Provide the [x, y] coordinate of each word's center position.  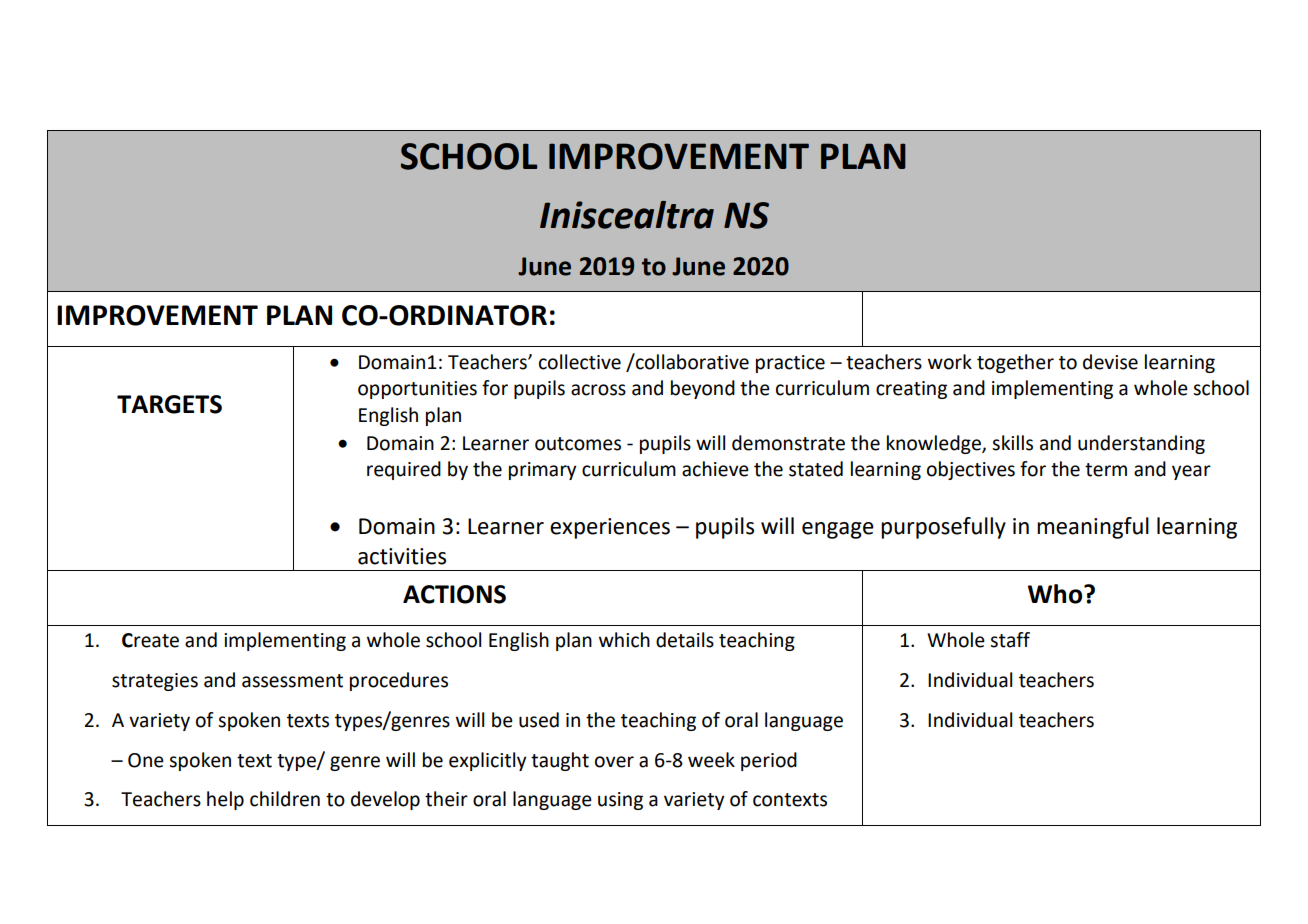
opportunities [417, 390]
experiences [610, 528]
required [404, 470]
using [620, 801]
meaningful [1093, 528]
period [769, 761]
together [1015, 363]
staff [1010, 640]
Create [150, 640]
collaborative [691, 361]
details [685, 640]
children [285, 799]
